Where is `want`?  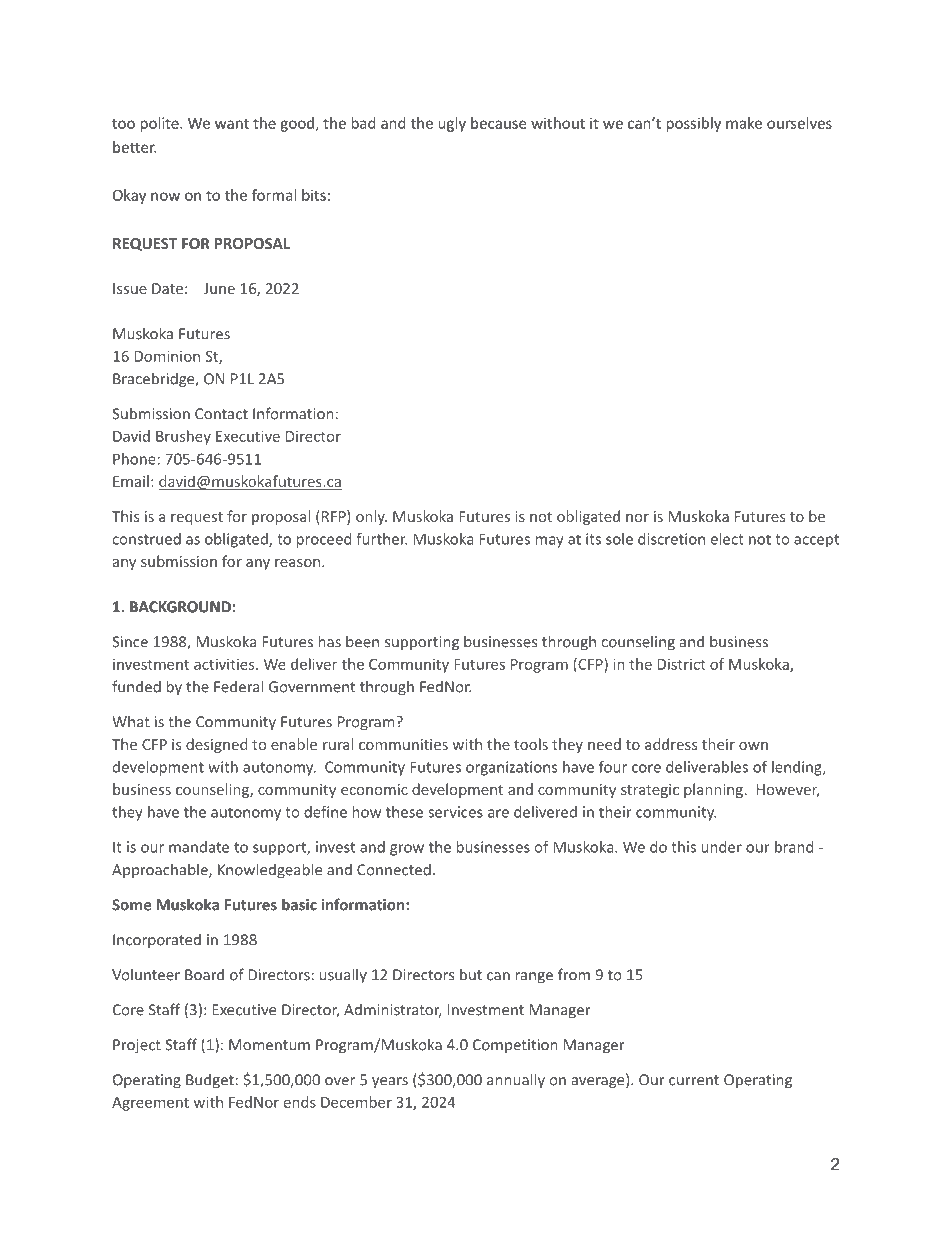 want is located at coordinates (232, 123).
